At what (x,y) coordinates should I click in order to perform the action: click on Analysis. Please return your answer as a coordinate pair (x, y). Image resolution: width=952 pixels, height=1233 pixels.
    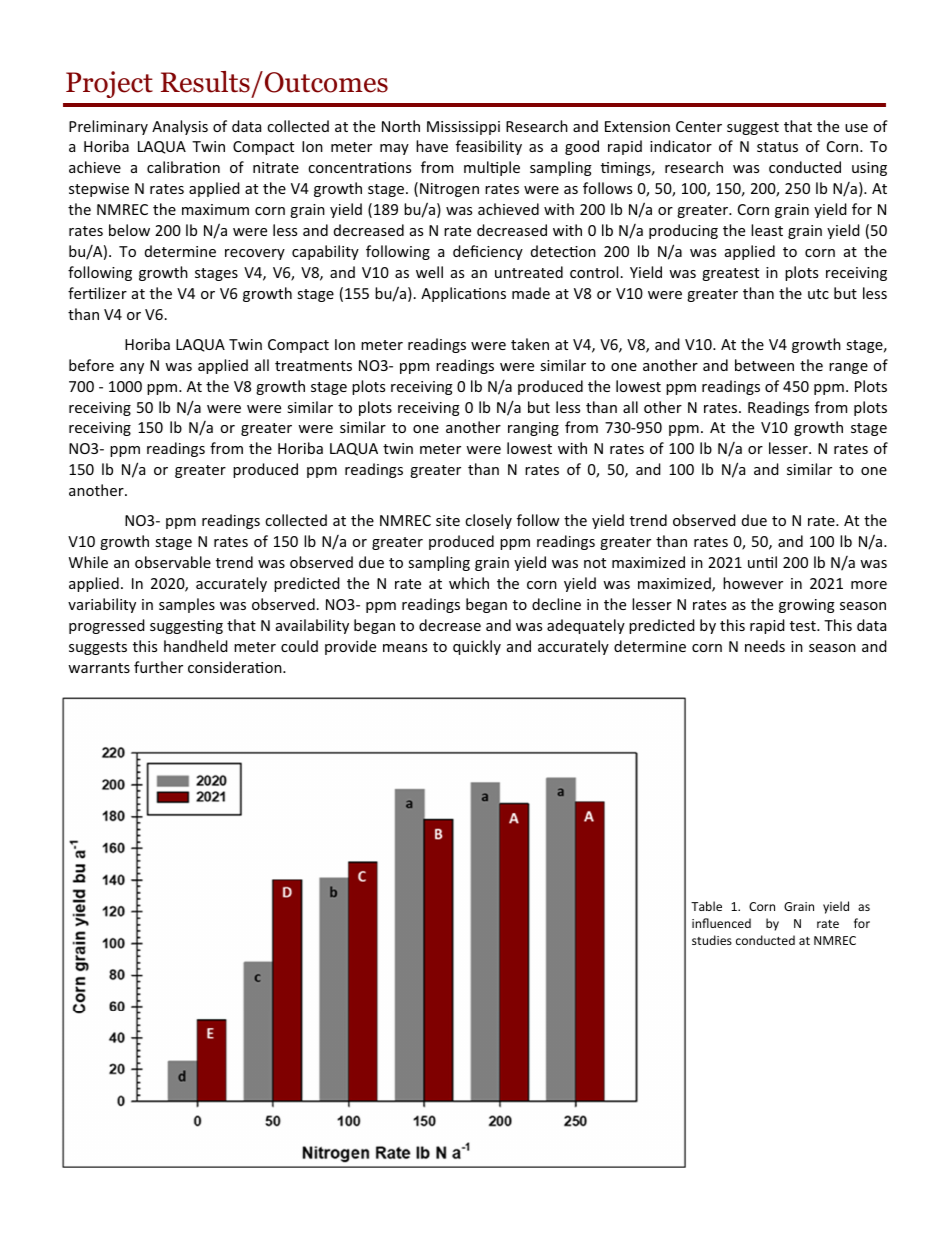
    Looking at the image, I should click on (180, 127).
